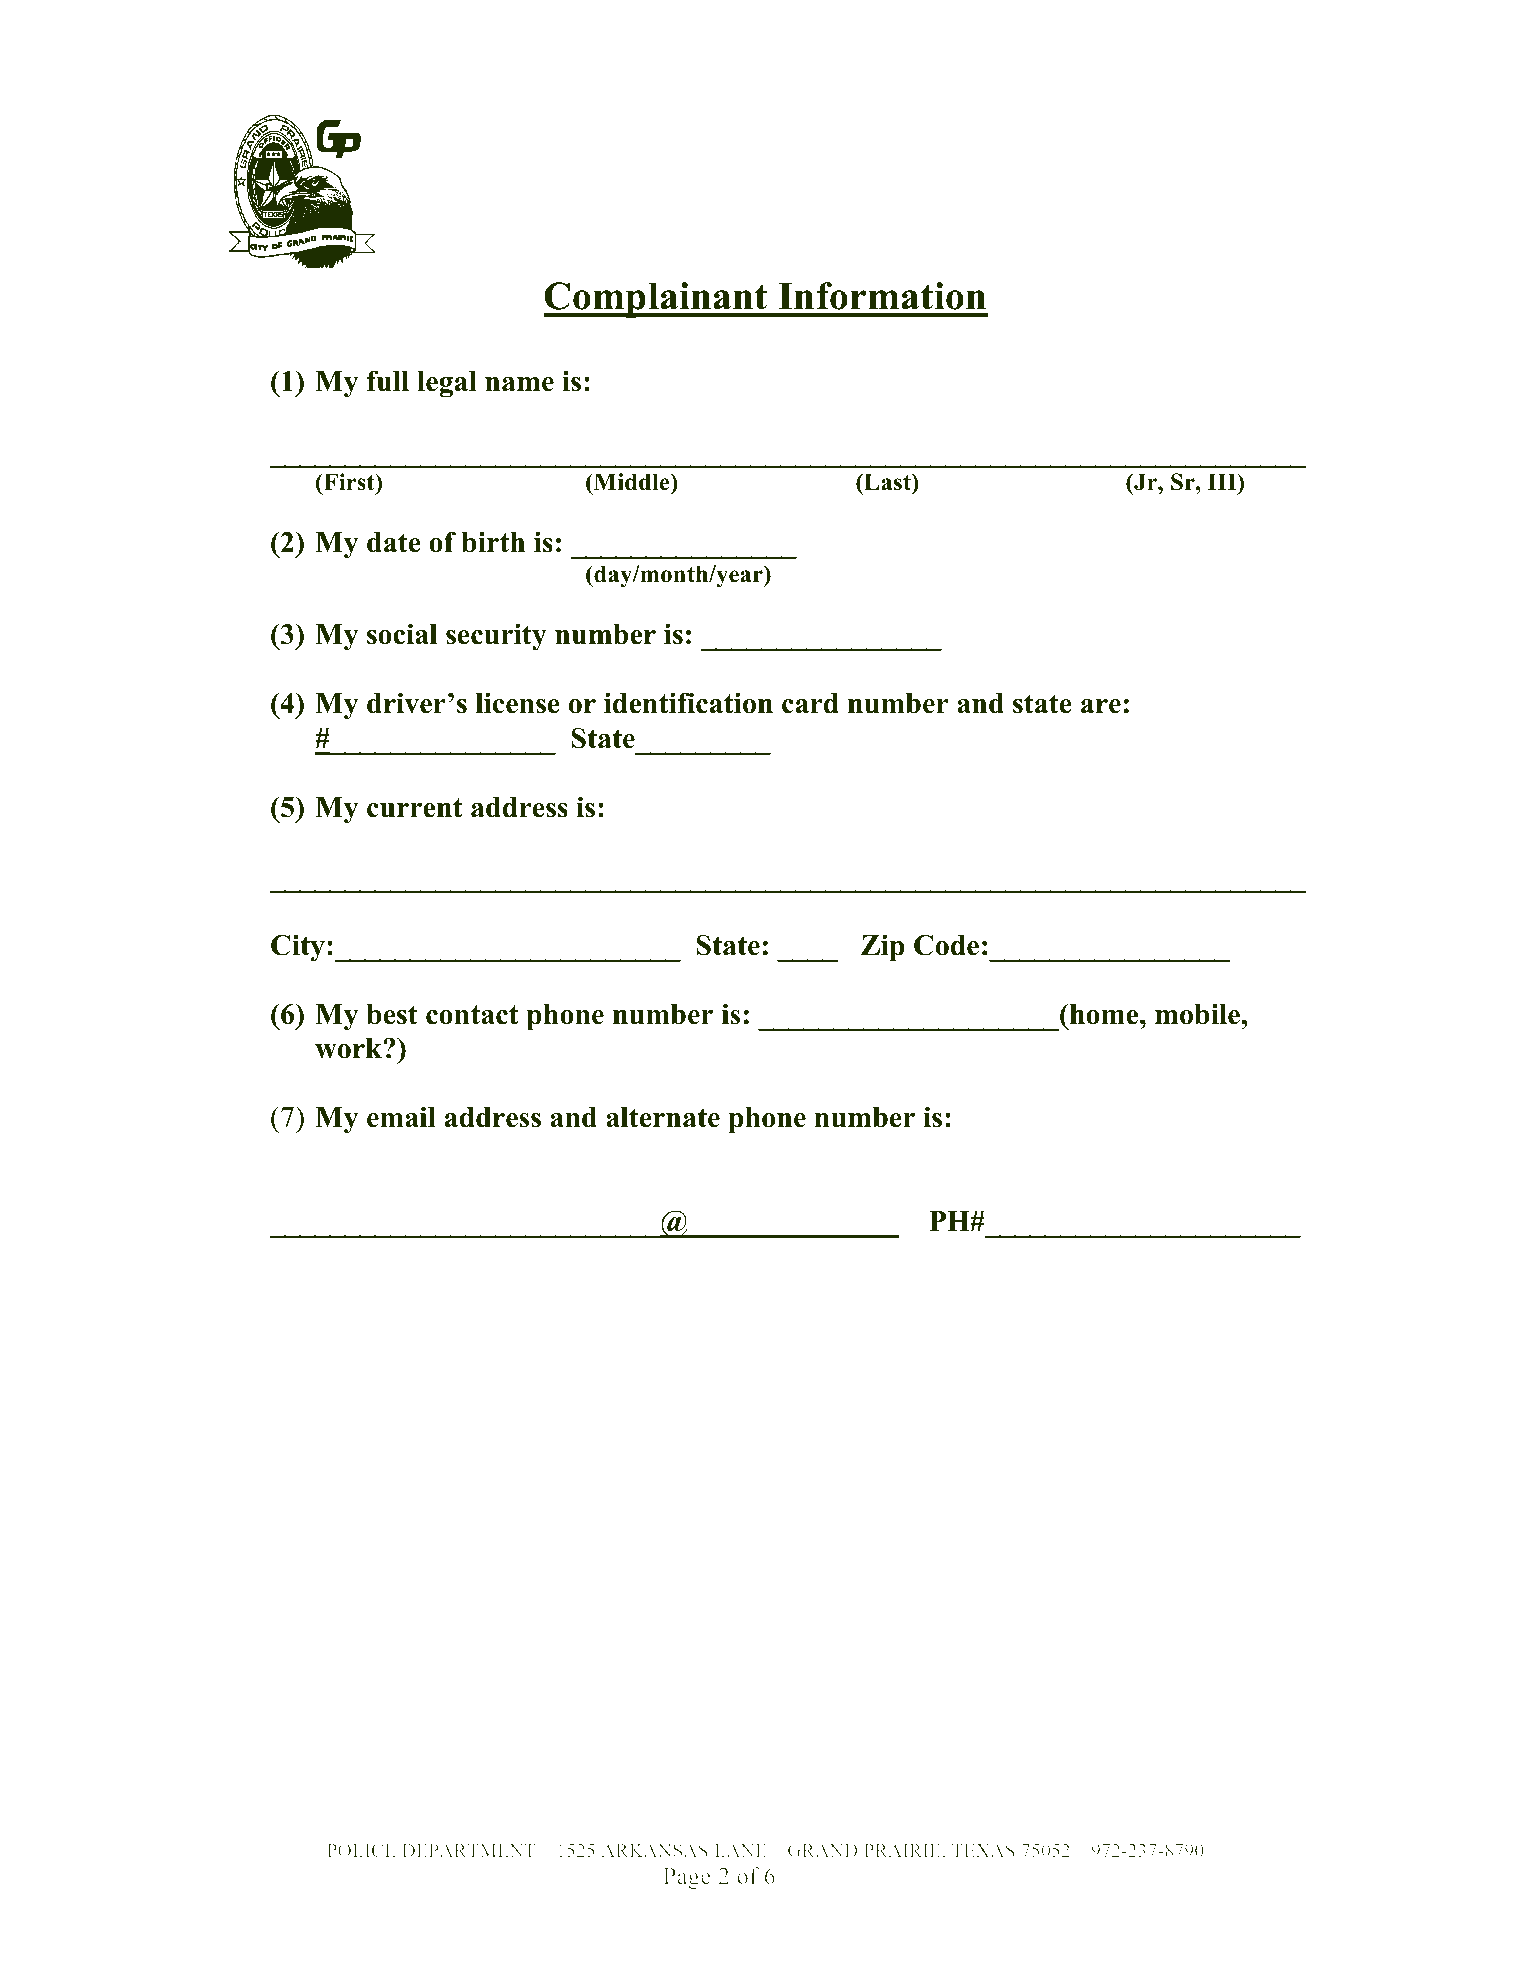 This page has width=1531, height=1981. I want to click on DEPARTMENT, so click(468, 1850).
